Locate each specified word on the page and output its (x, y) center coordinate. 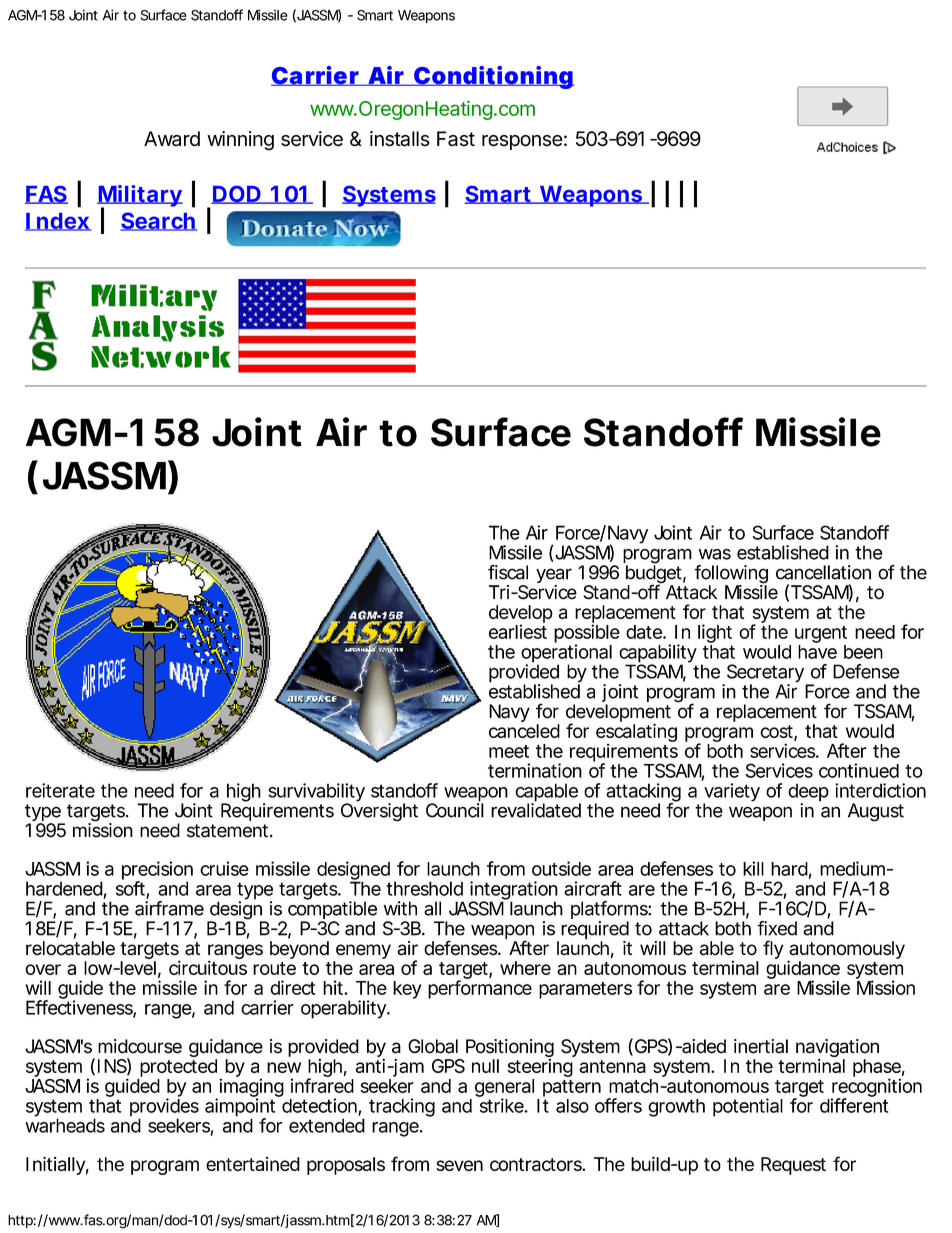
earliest (518, 631)
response (522, 142)
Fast (456, 139)
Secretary (764, 674)
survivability (316, 793)
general (504, 1089)
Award (172, 139)
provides (164, 1108)
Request (793, 1166)
